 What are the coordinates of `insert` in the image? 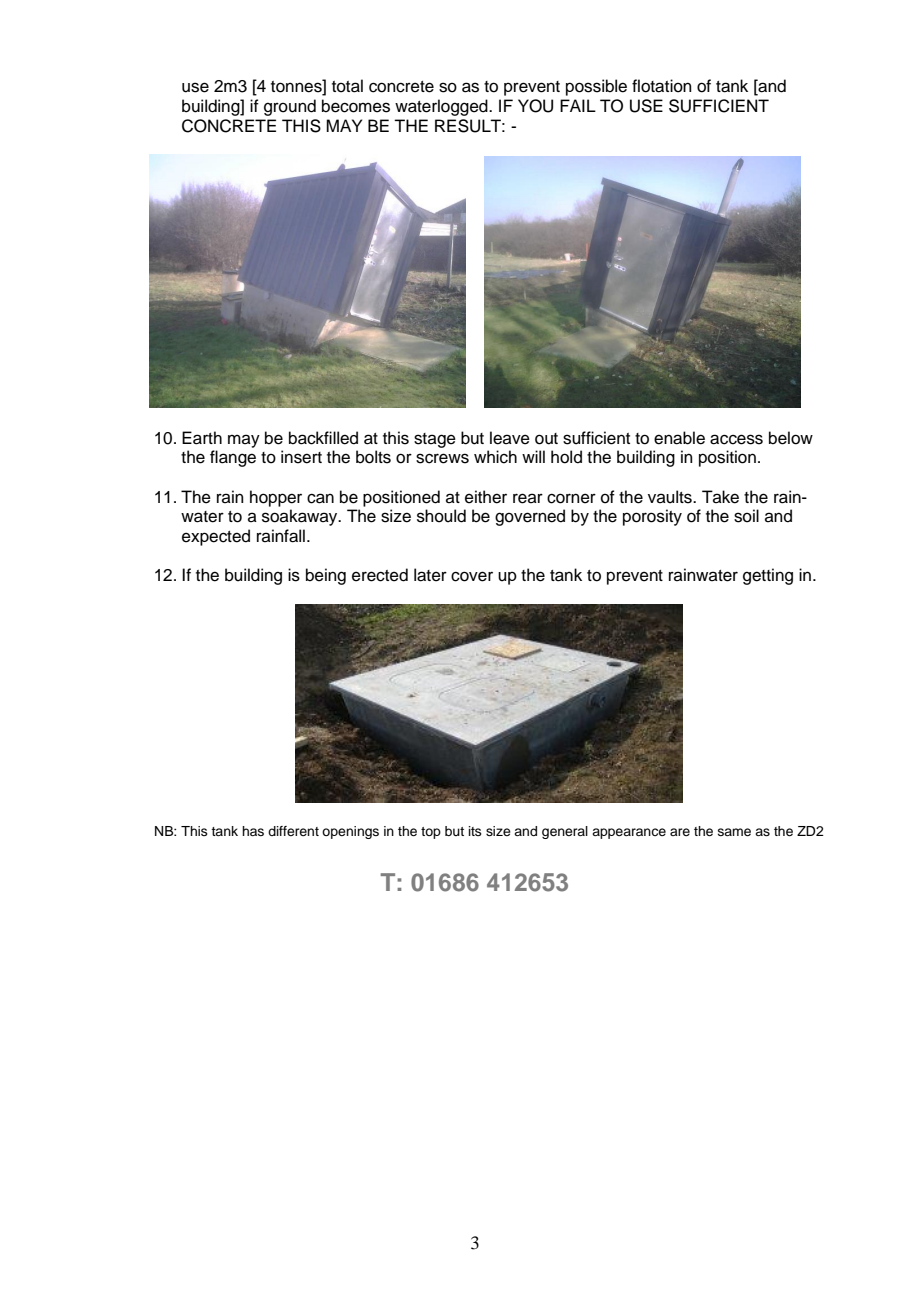 It's located at (301, 457).
